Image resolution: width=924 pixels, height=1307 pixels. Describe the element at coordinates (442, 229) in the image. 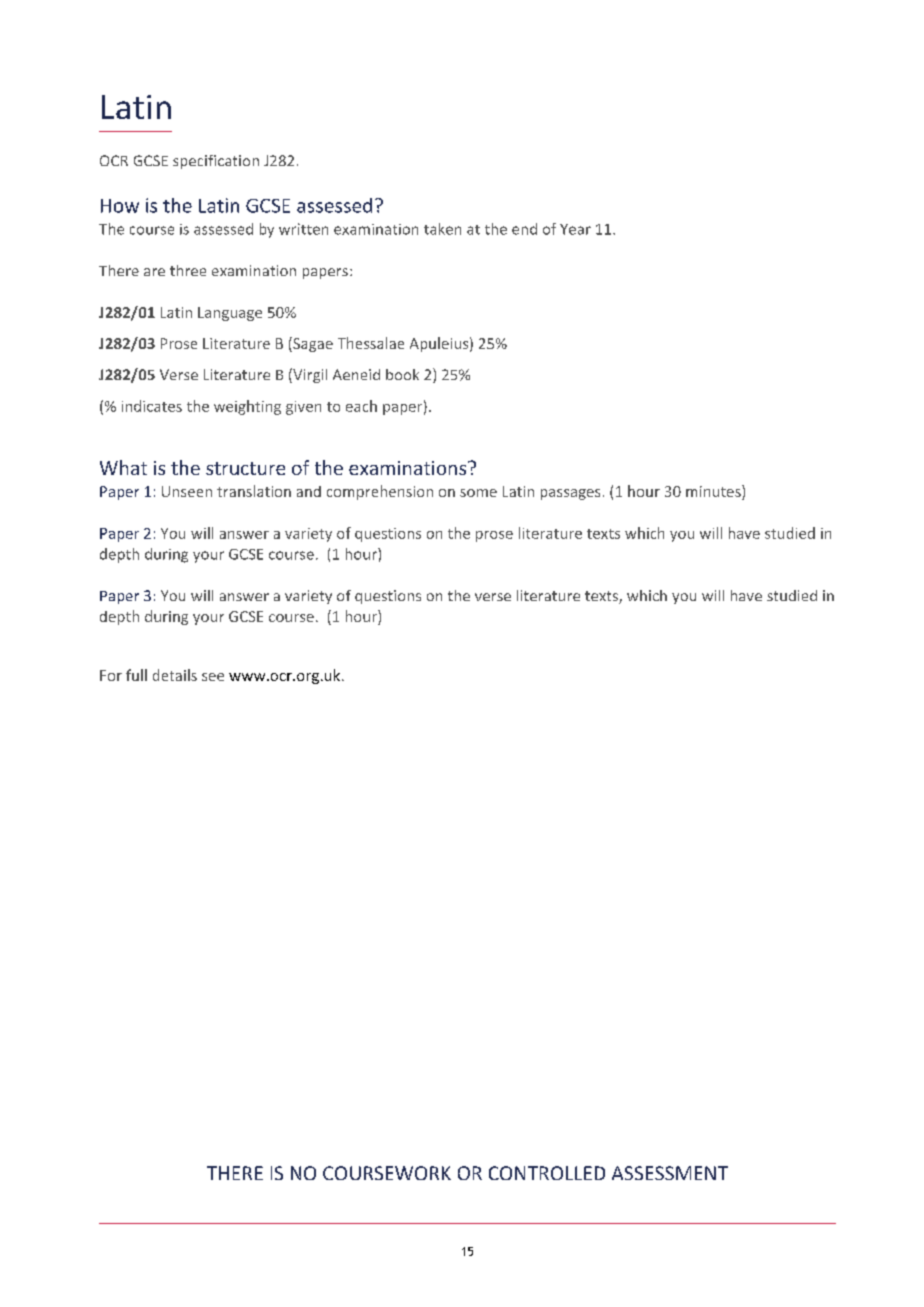

I see `taken` at that location.
